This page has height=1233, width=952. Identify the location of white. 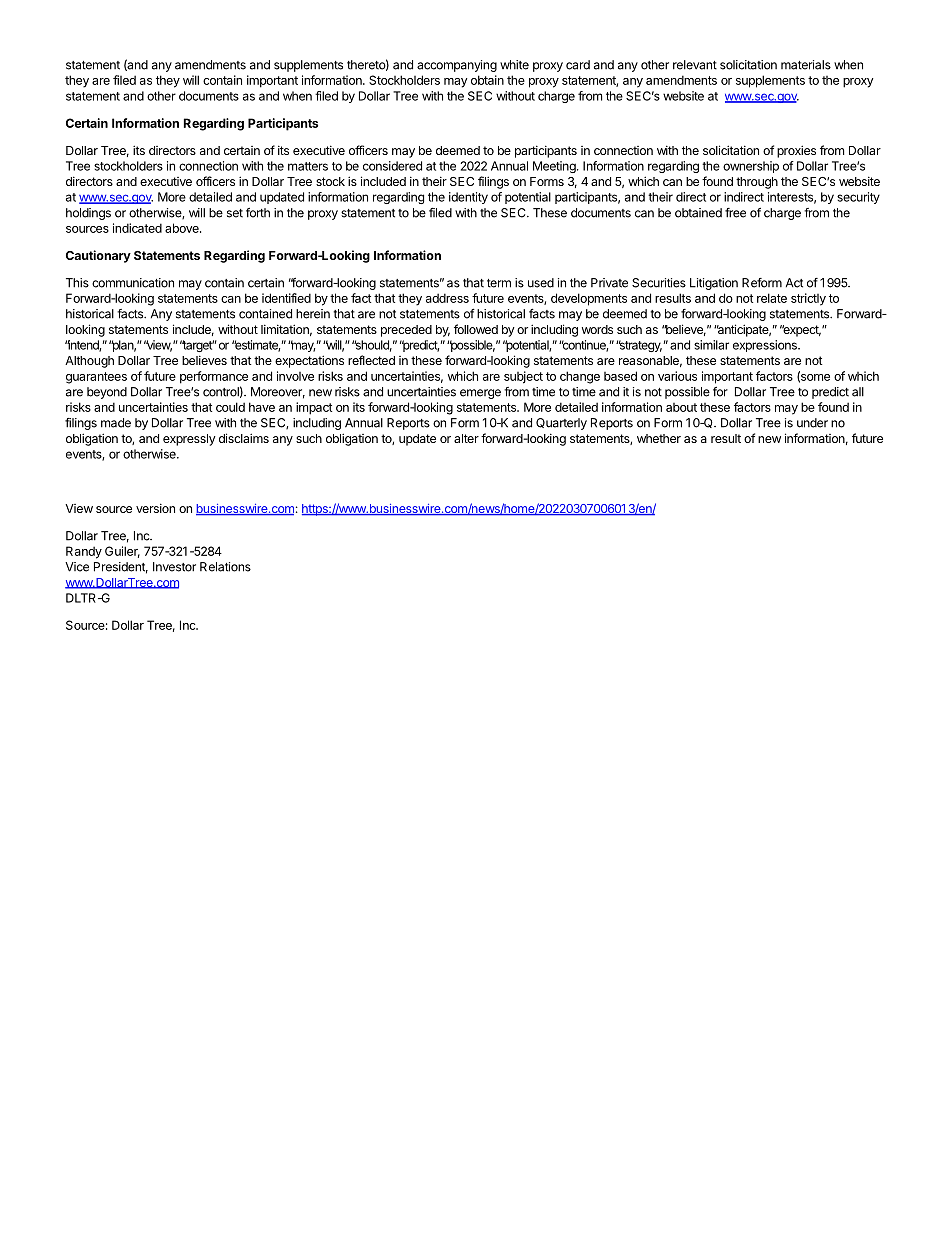
(514, 65).
